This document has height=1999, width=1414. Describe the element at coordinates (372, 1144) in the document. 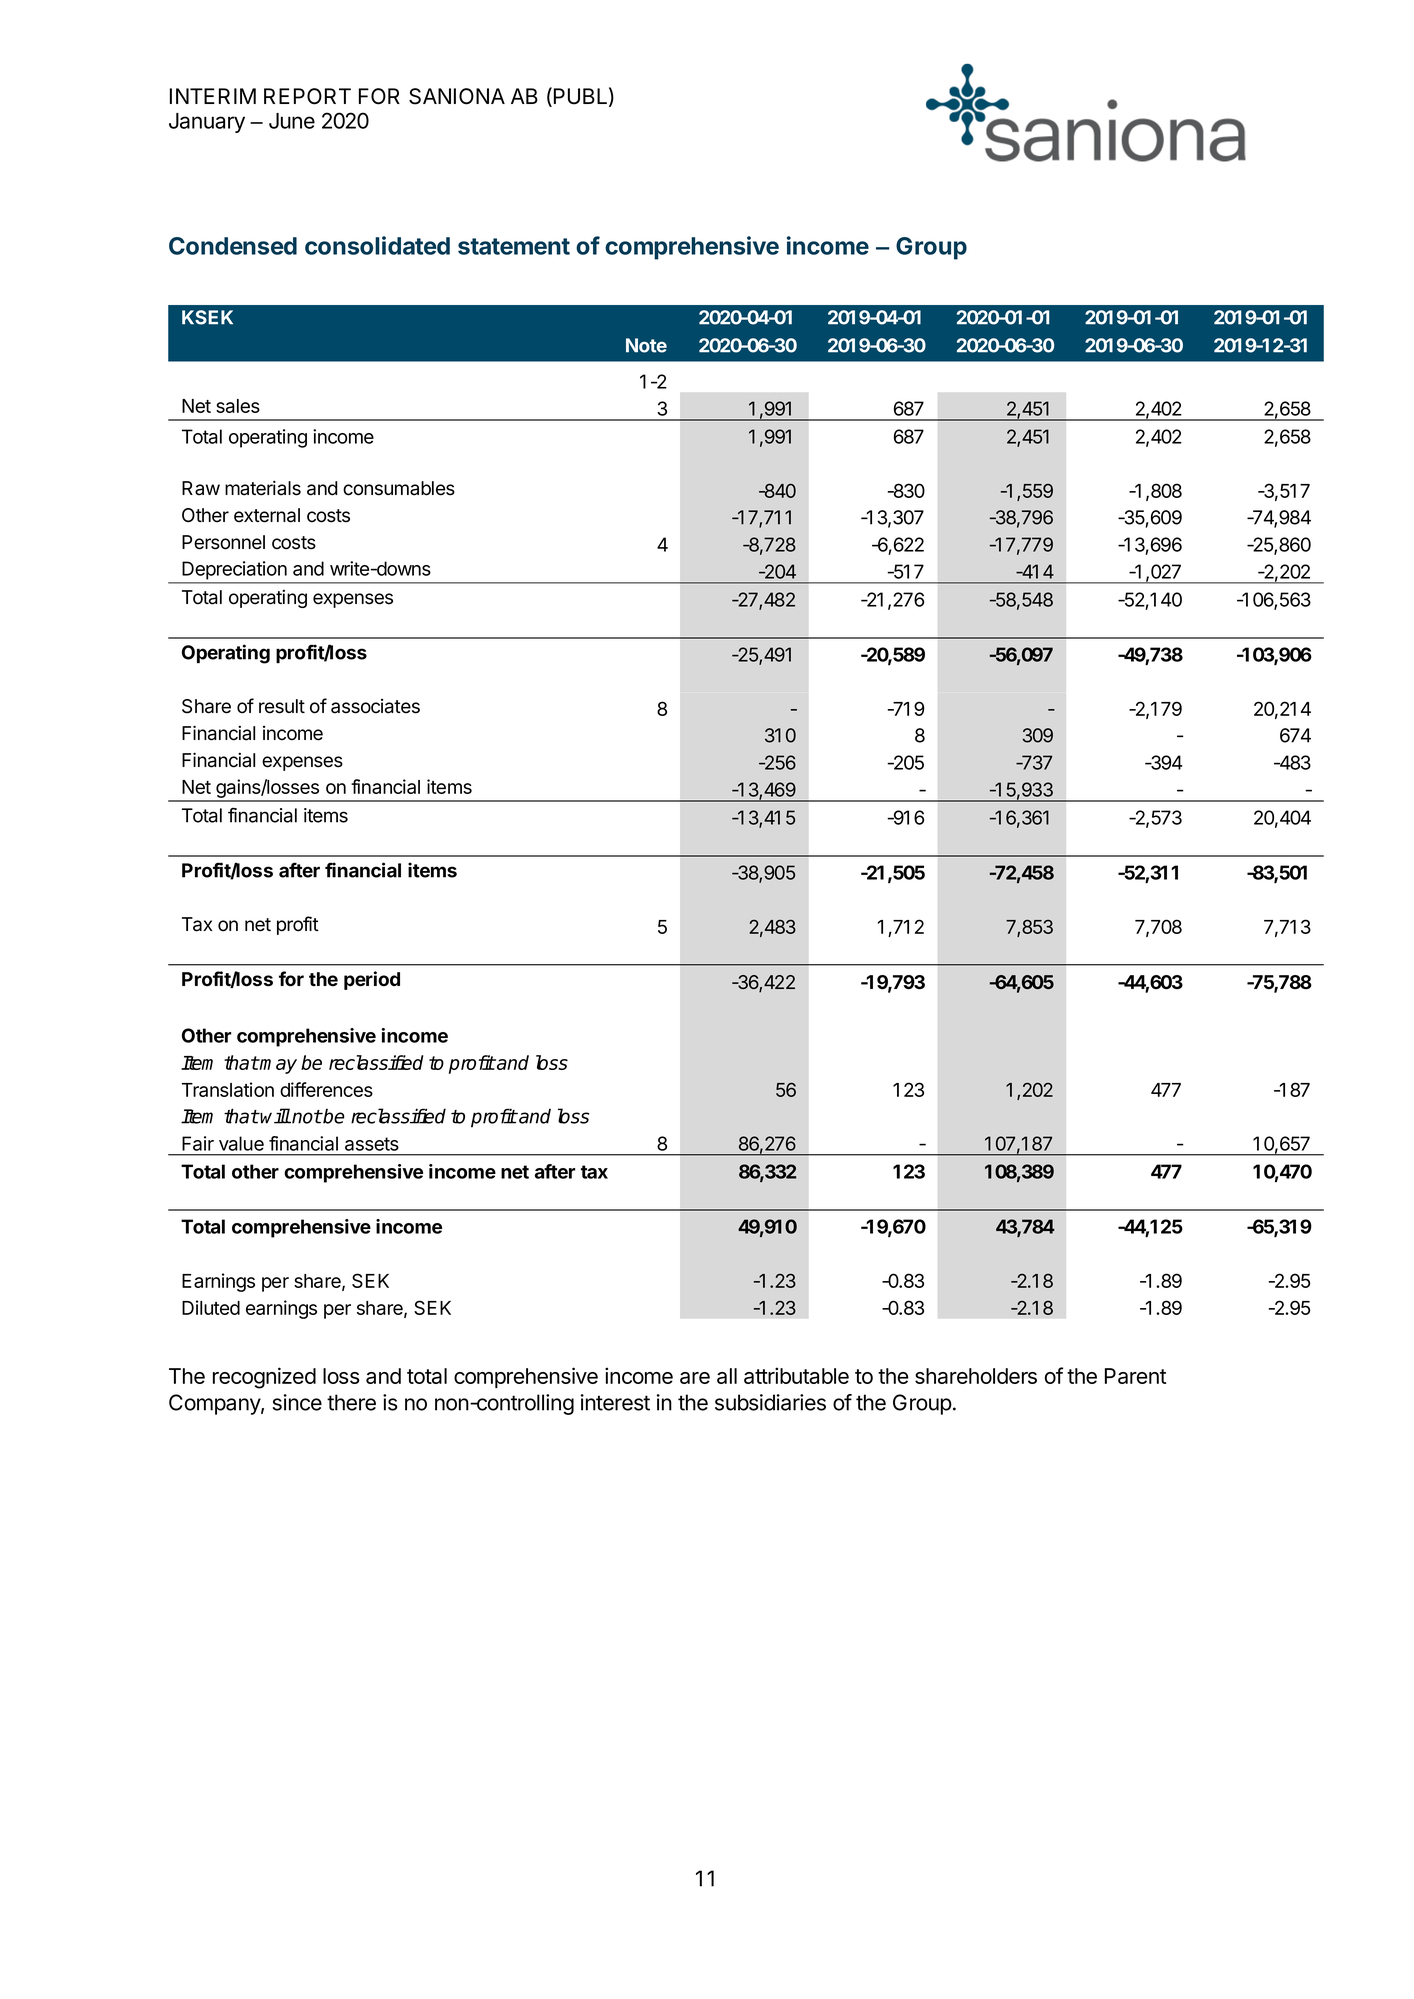

I see `assets` at that location.
